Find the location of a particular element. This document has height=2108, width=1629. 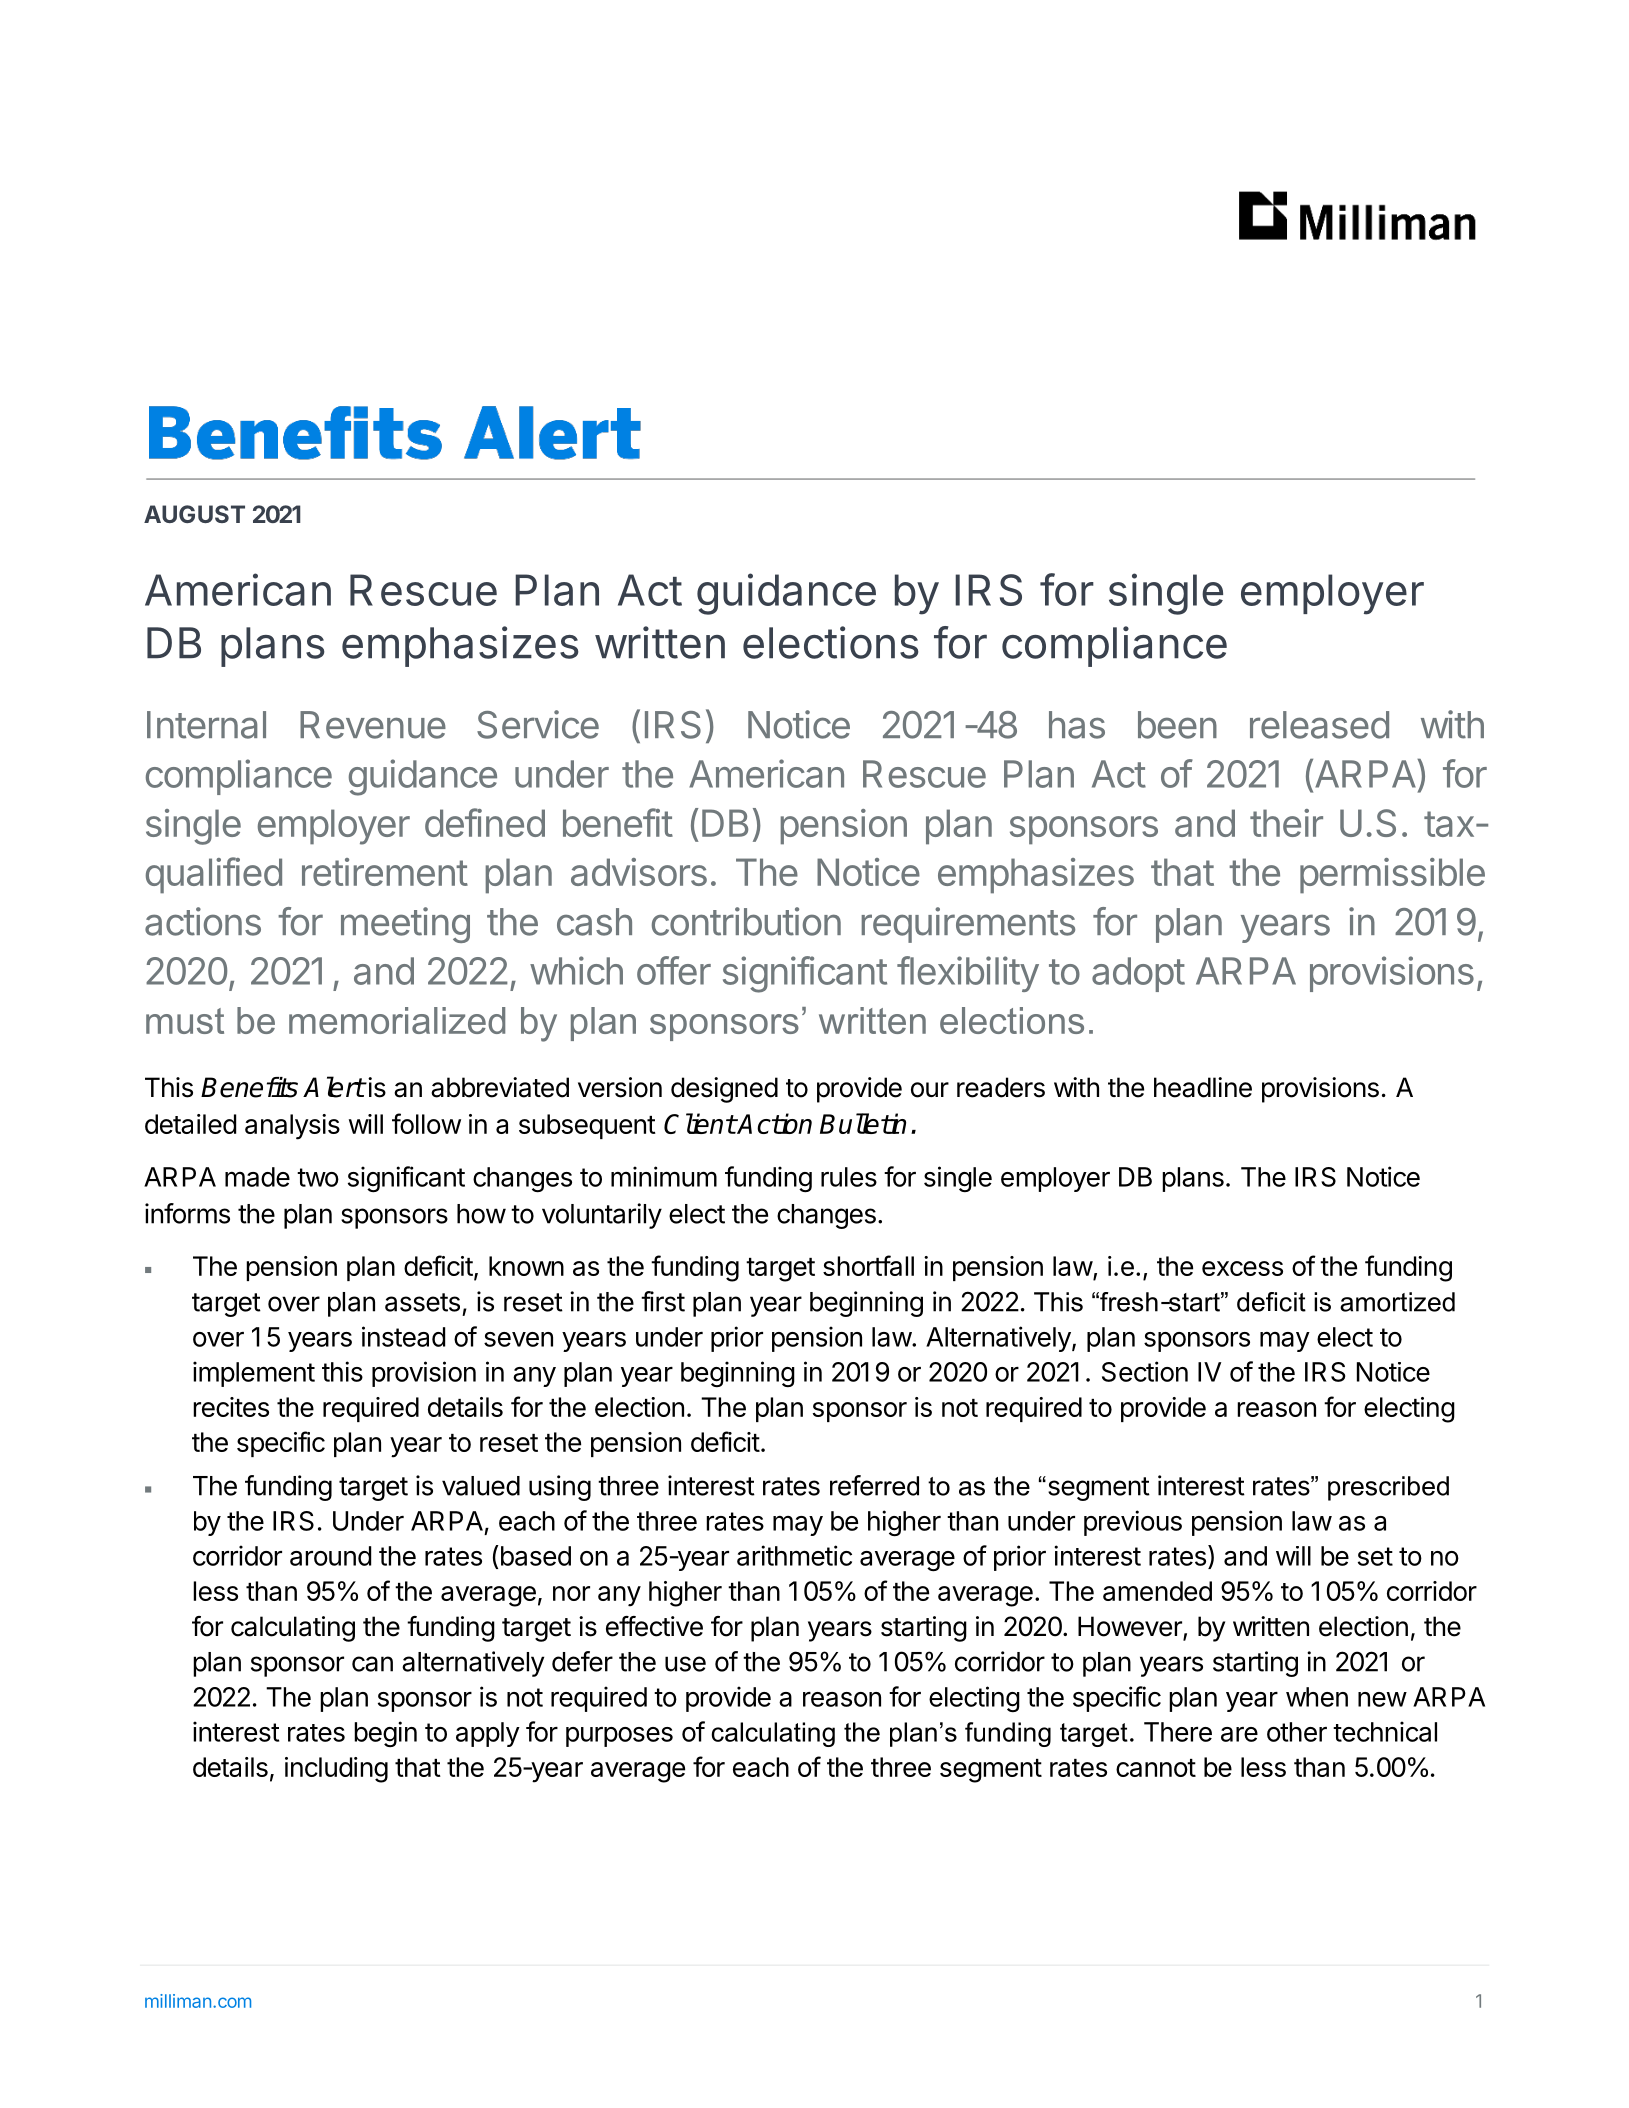

analysis is located at coordinates (292, 1127).
